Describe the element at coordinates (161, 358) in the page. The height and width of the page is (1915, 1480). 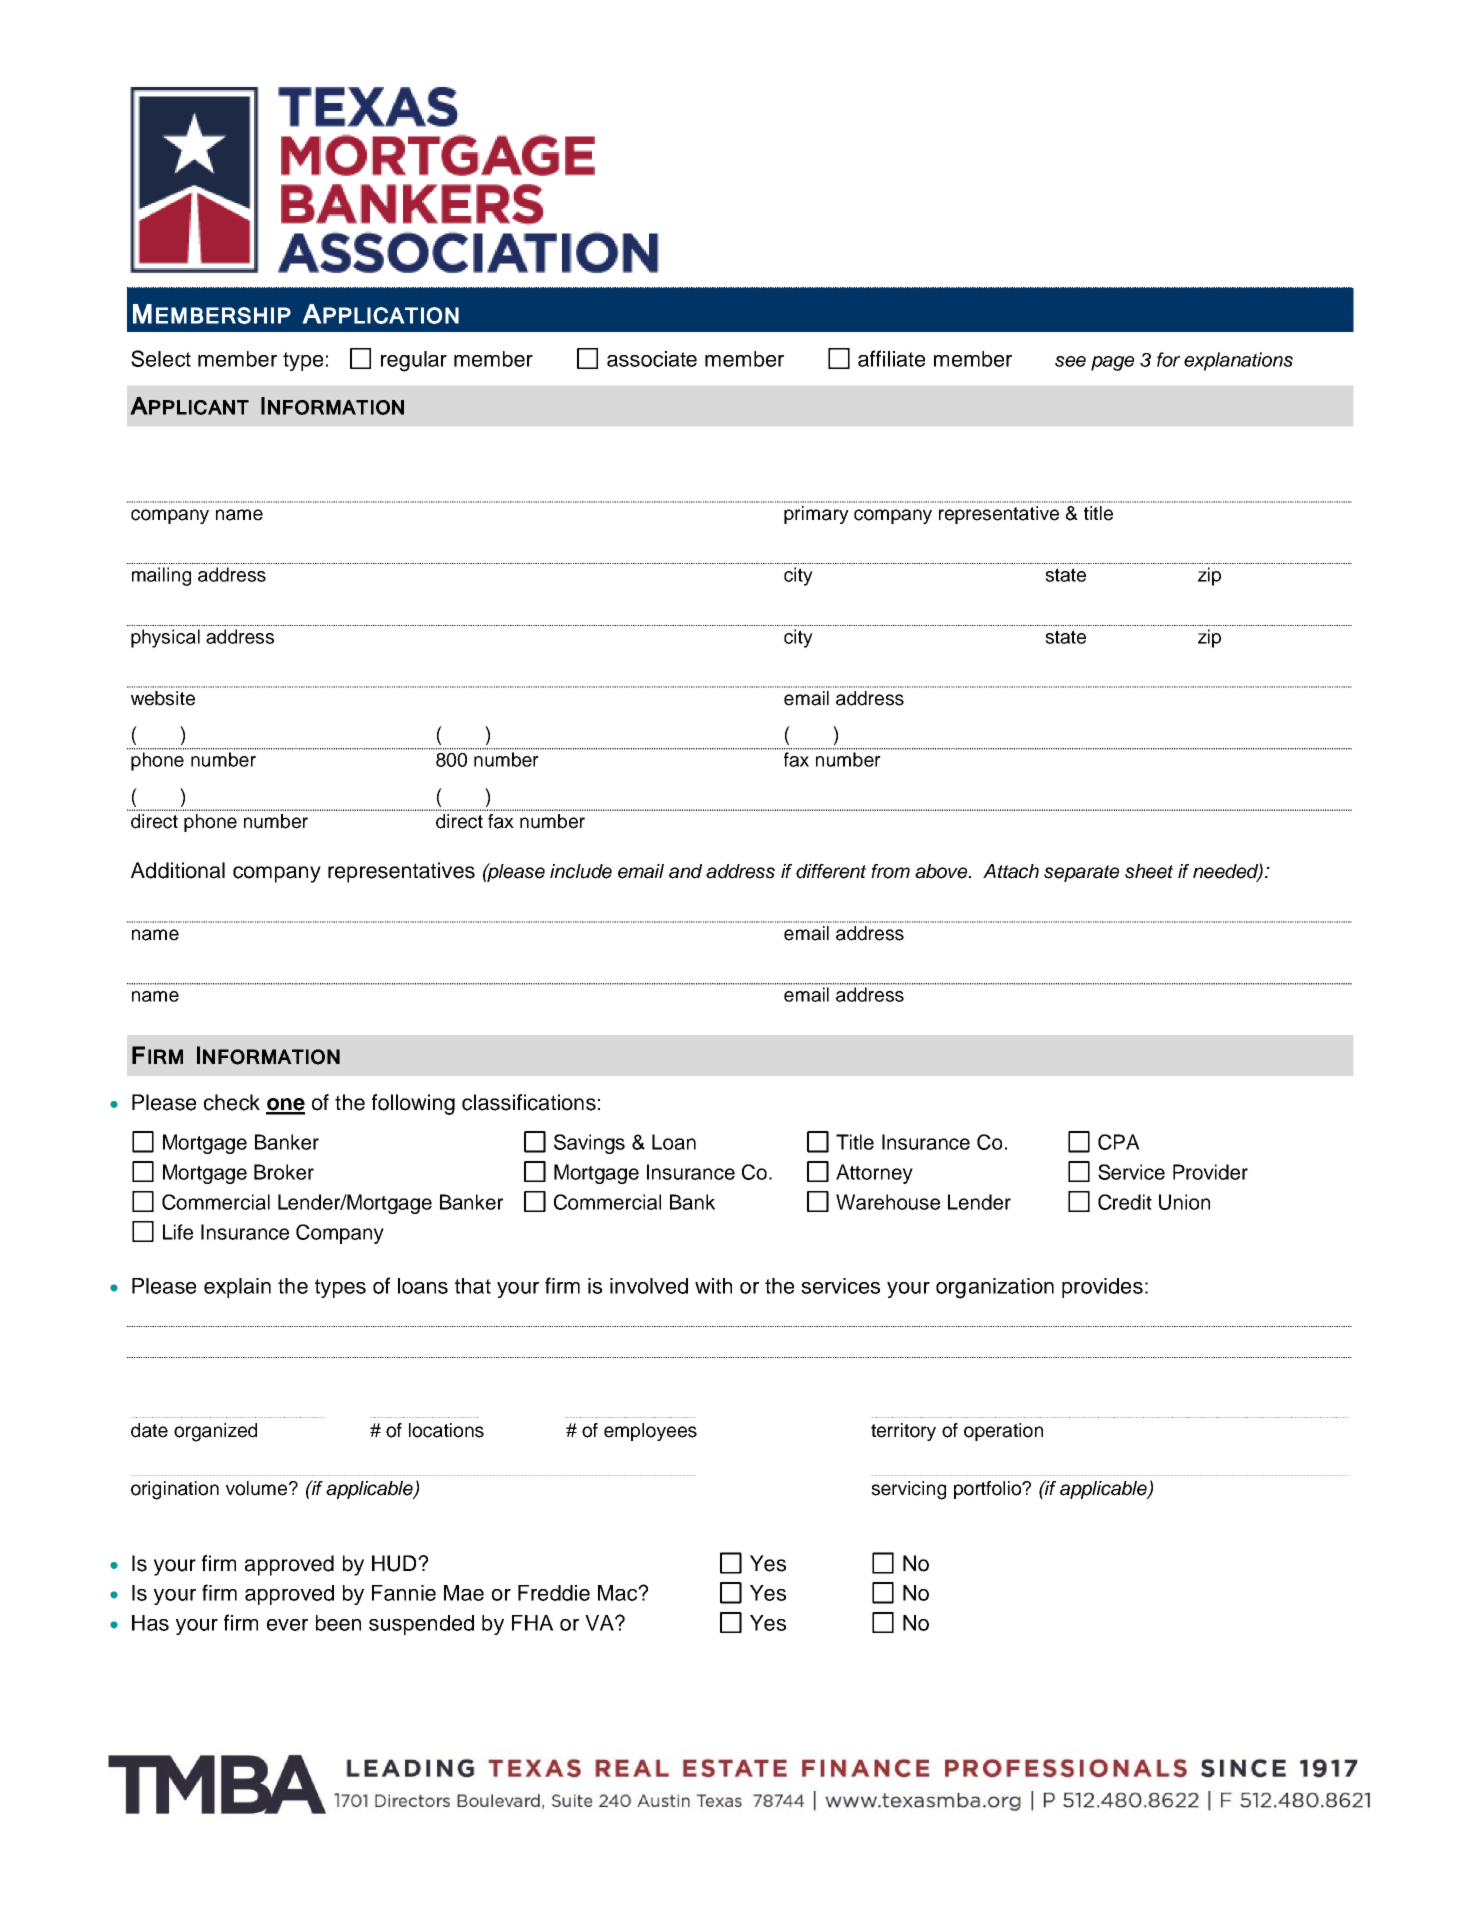
I see `Select` at that location.
